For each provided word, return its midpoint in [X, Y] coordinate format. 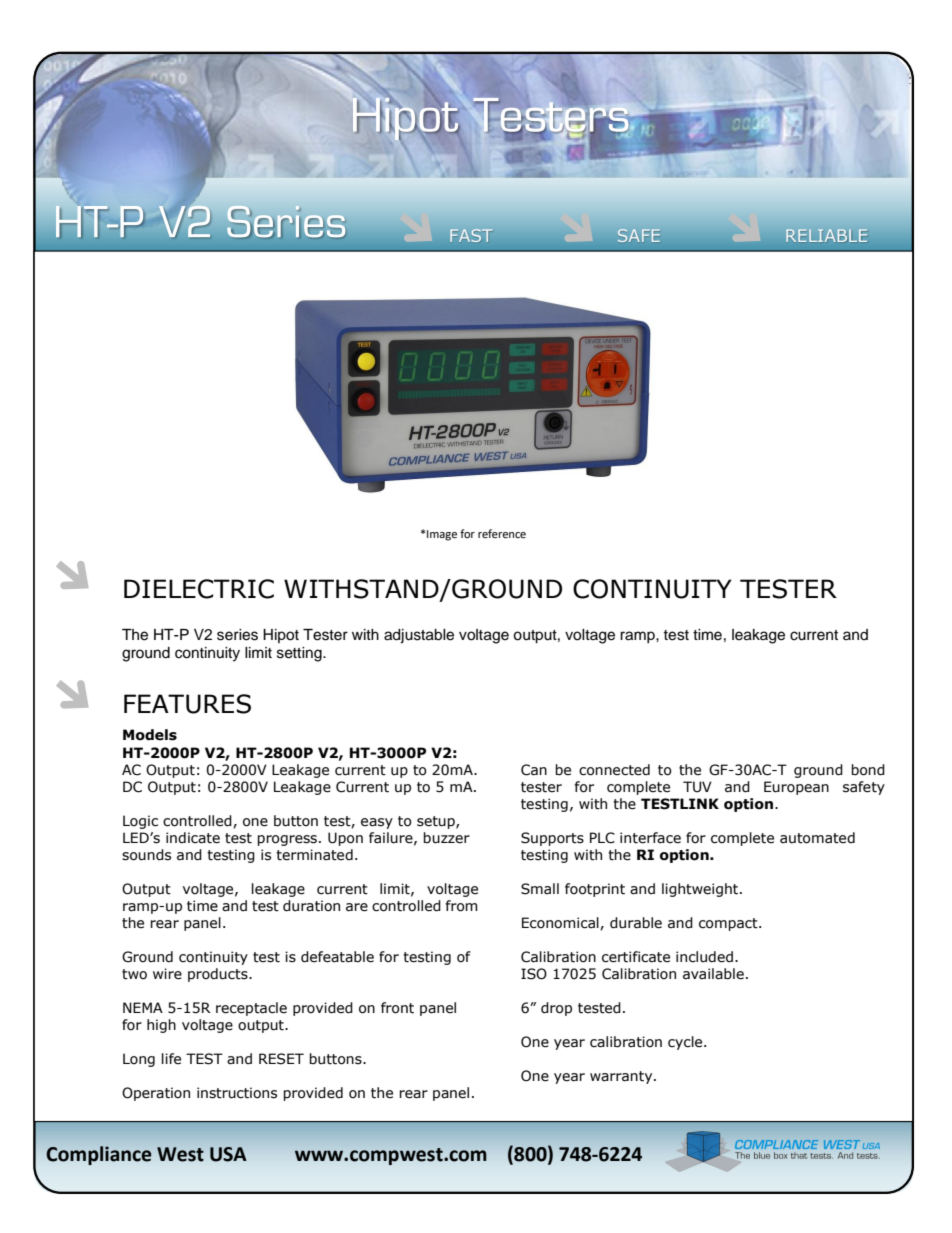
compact [729, 924]
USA [228, 1154]
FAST [471, 235]
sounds [146, 855]
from [461, 906]
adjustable [419, 636]
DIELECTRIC [199, 589]
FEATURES [187, 704]
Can [534, 770]
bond [868, 770]
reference [502, 534]
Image [442, 535]
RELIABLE [826, 235]
